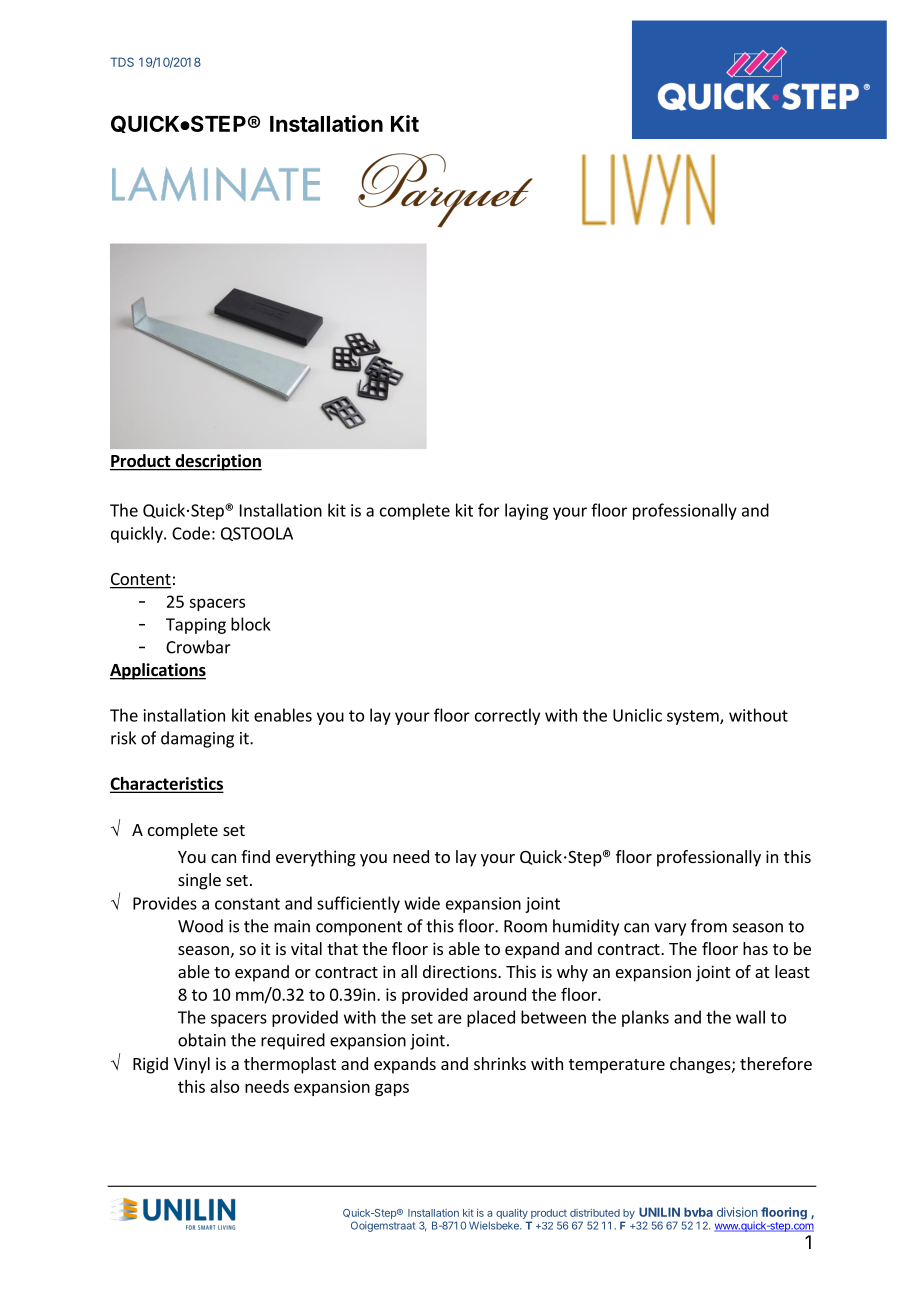 Image resolution: width=924 pixels, height=1308 pixels. Describe the element at coordinates (224, 1086) in the screenshot. I see `also` at that location.
